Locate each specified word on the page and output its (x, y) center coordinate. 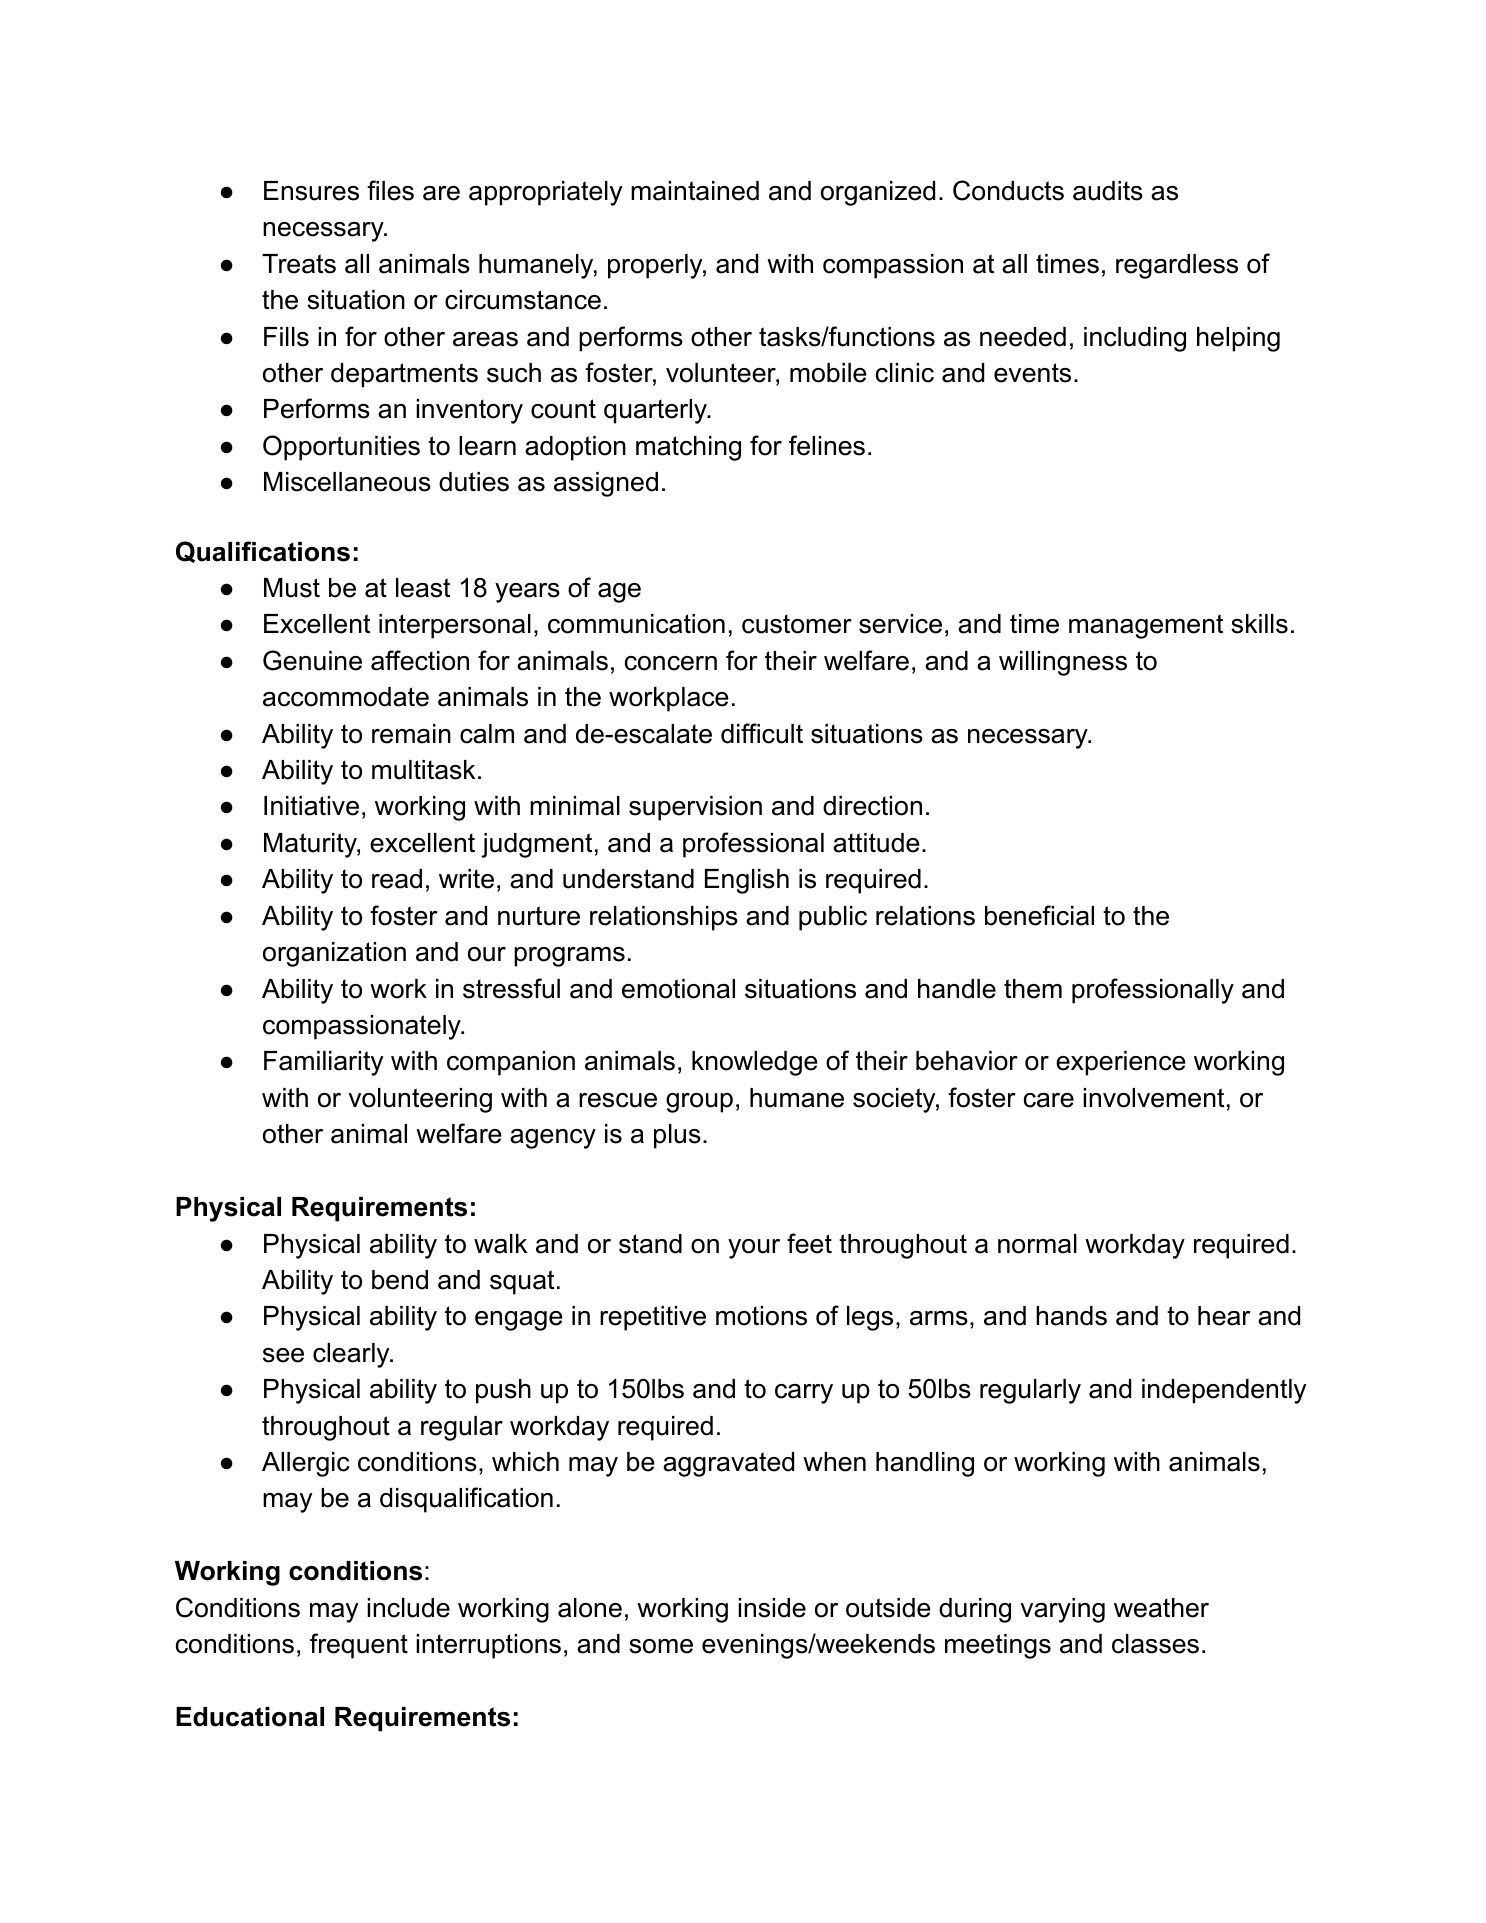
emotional (678, 989)
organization (334, 954)
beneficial (1039, 915)
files (390, 190)
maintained (695, 191)
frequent (359, 1646)
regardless (1177, 266)
